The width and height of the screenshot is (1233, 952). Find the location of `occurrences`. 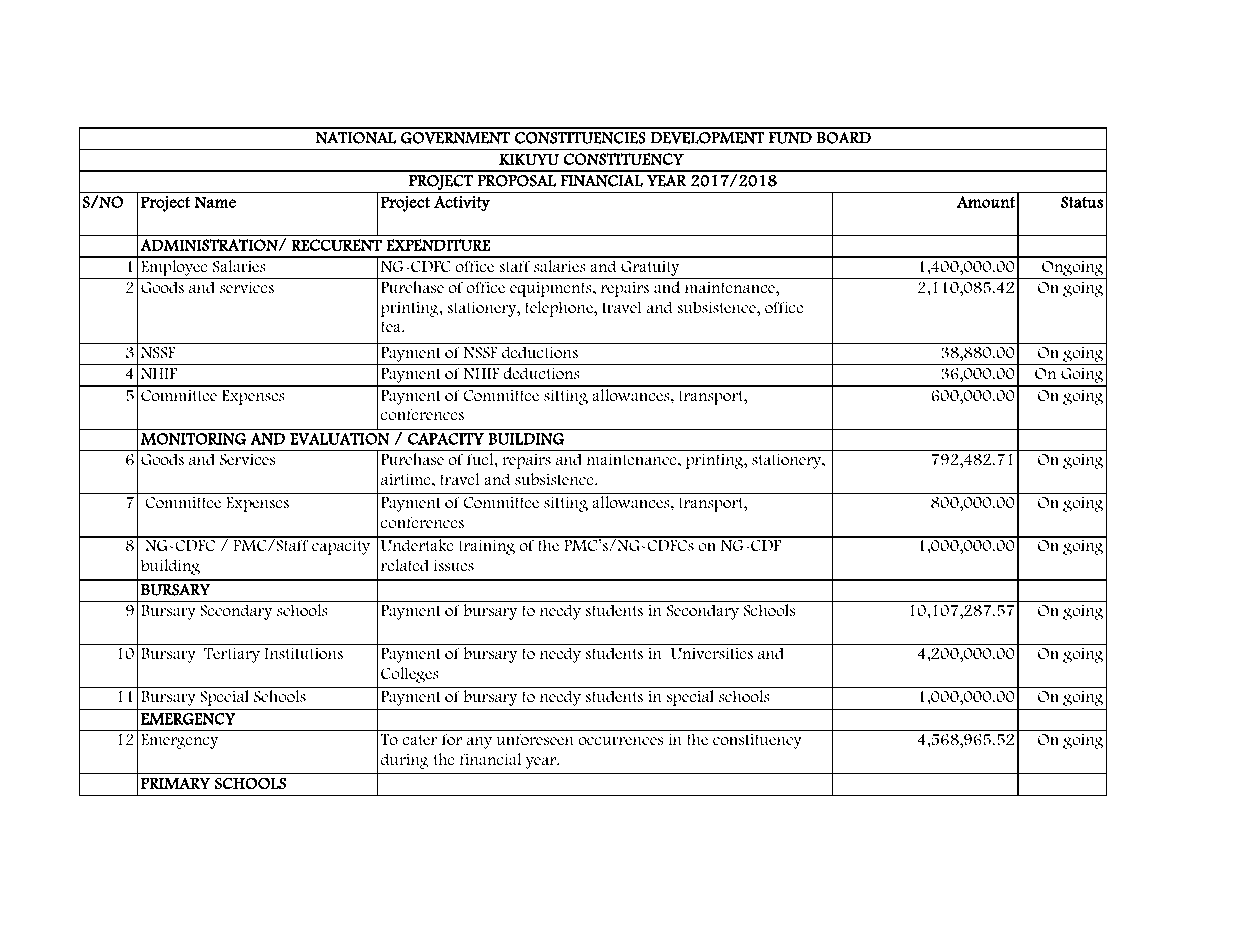

occurrences is located at coordinates (621, 741).
